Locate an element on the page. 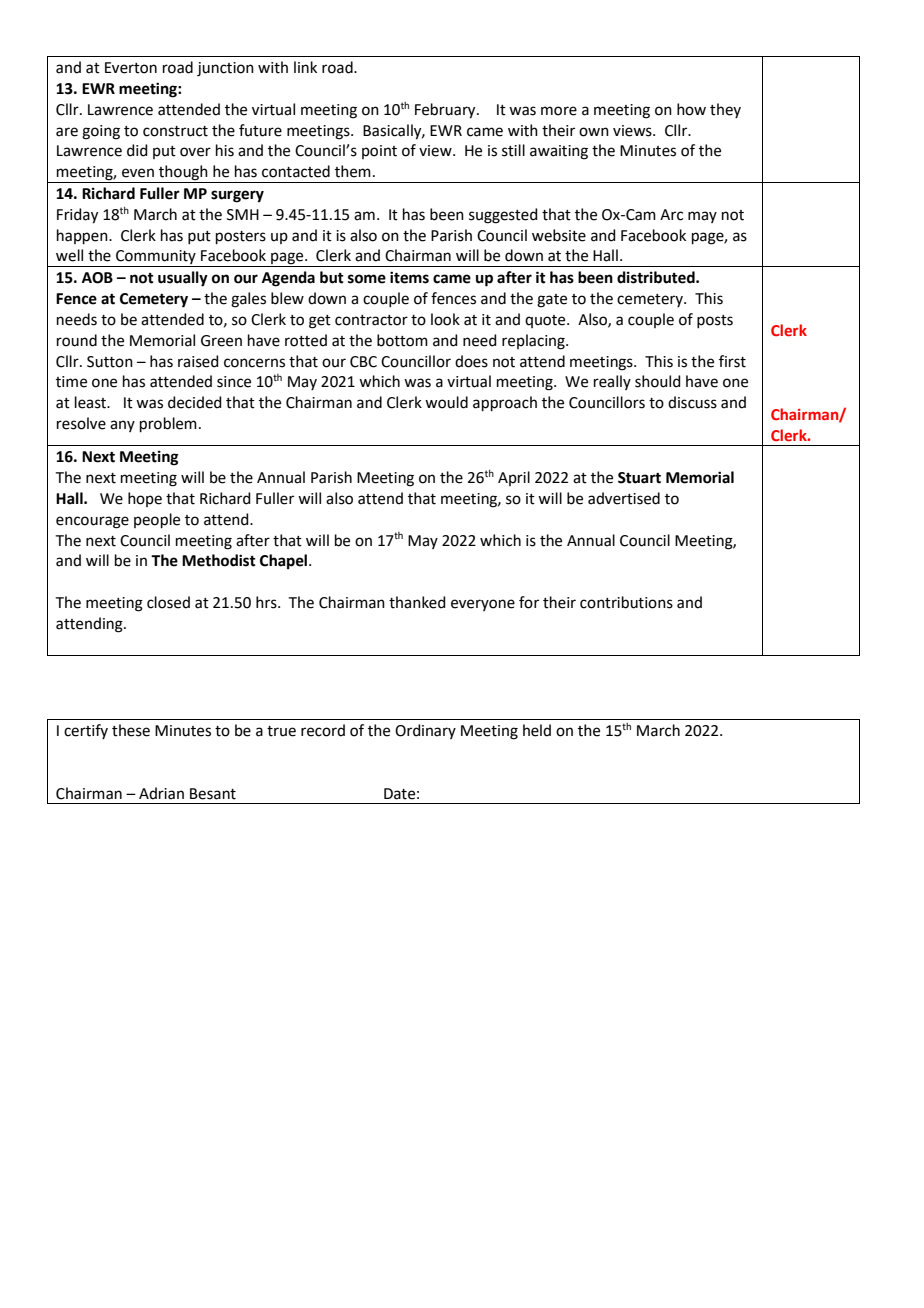  thanked is located at coordinates (417, 602).
